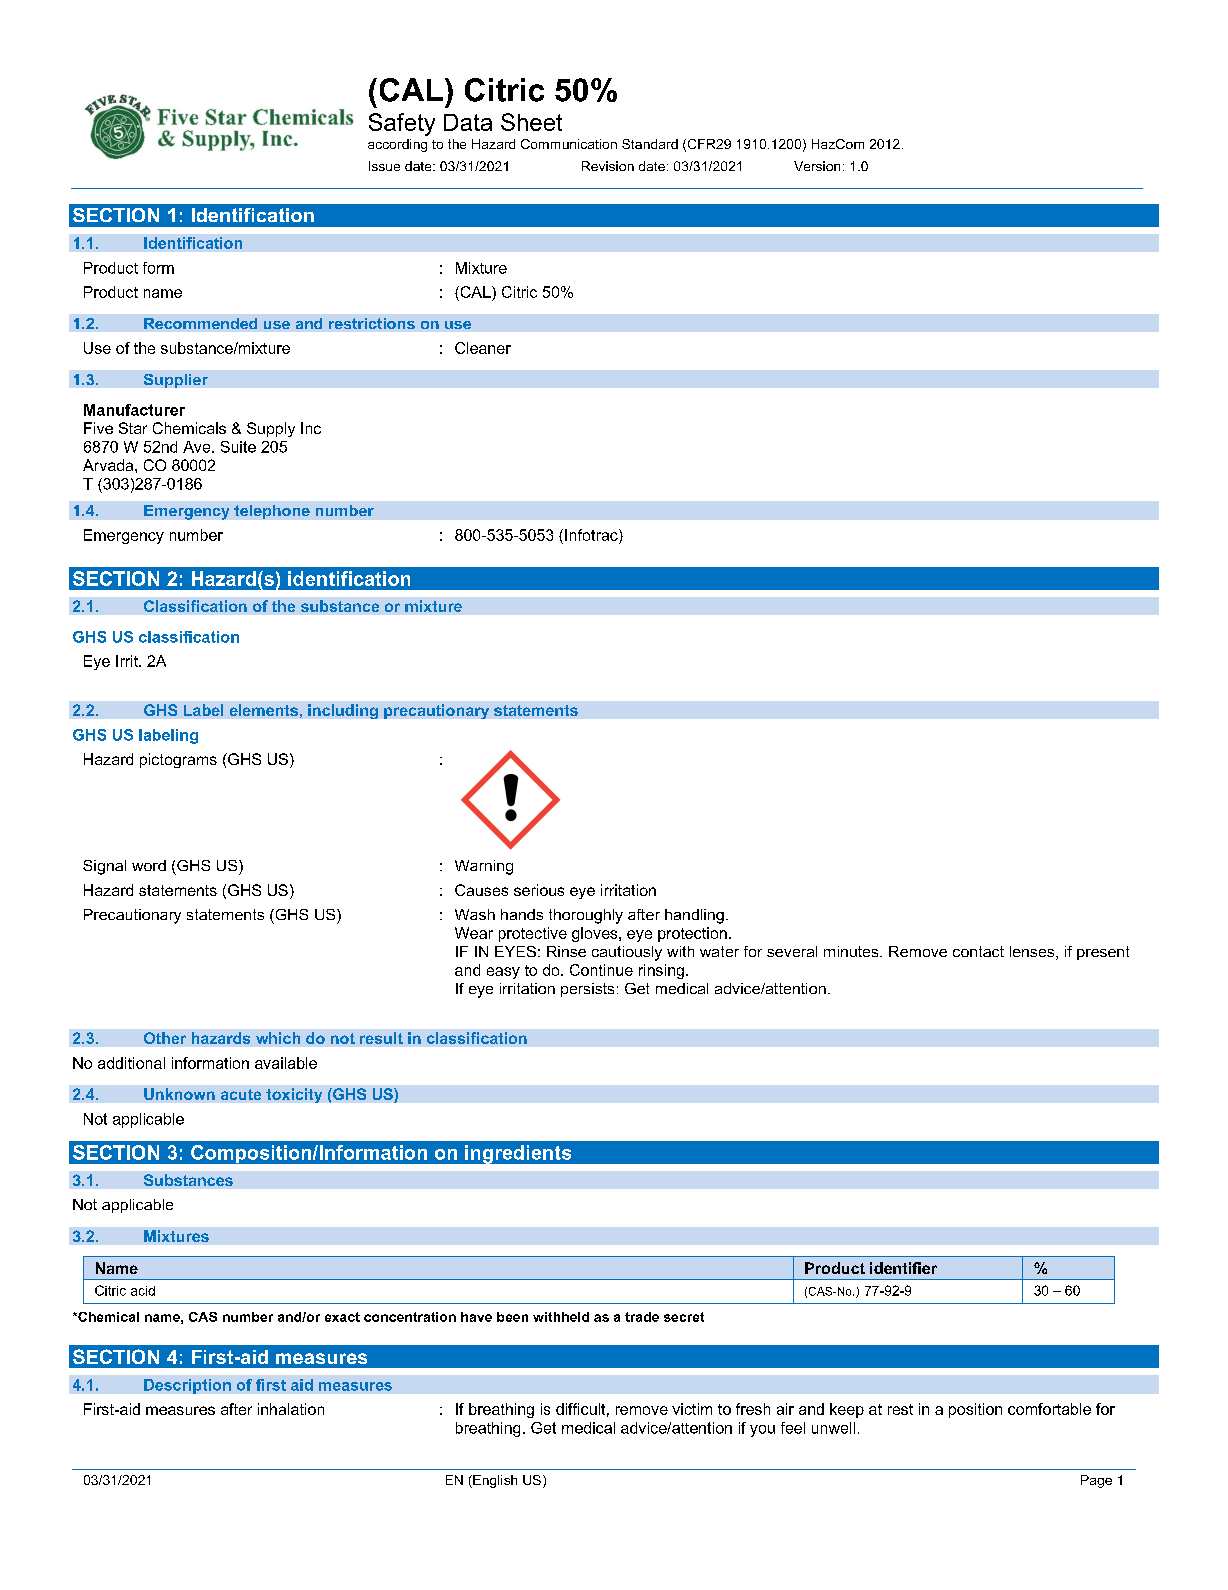  What do you see at coordinates (692, 1409) in the screenshot?
I see `victim` at bounding box center [692, 1409].
